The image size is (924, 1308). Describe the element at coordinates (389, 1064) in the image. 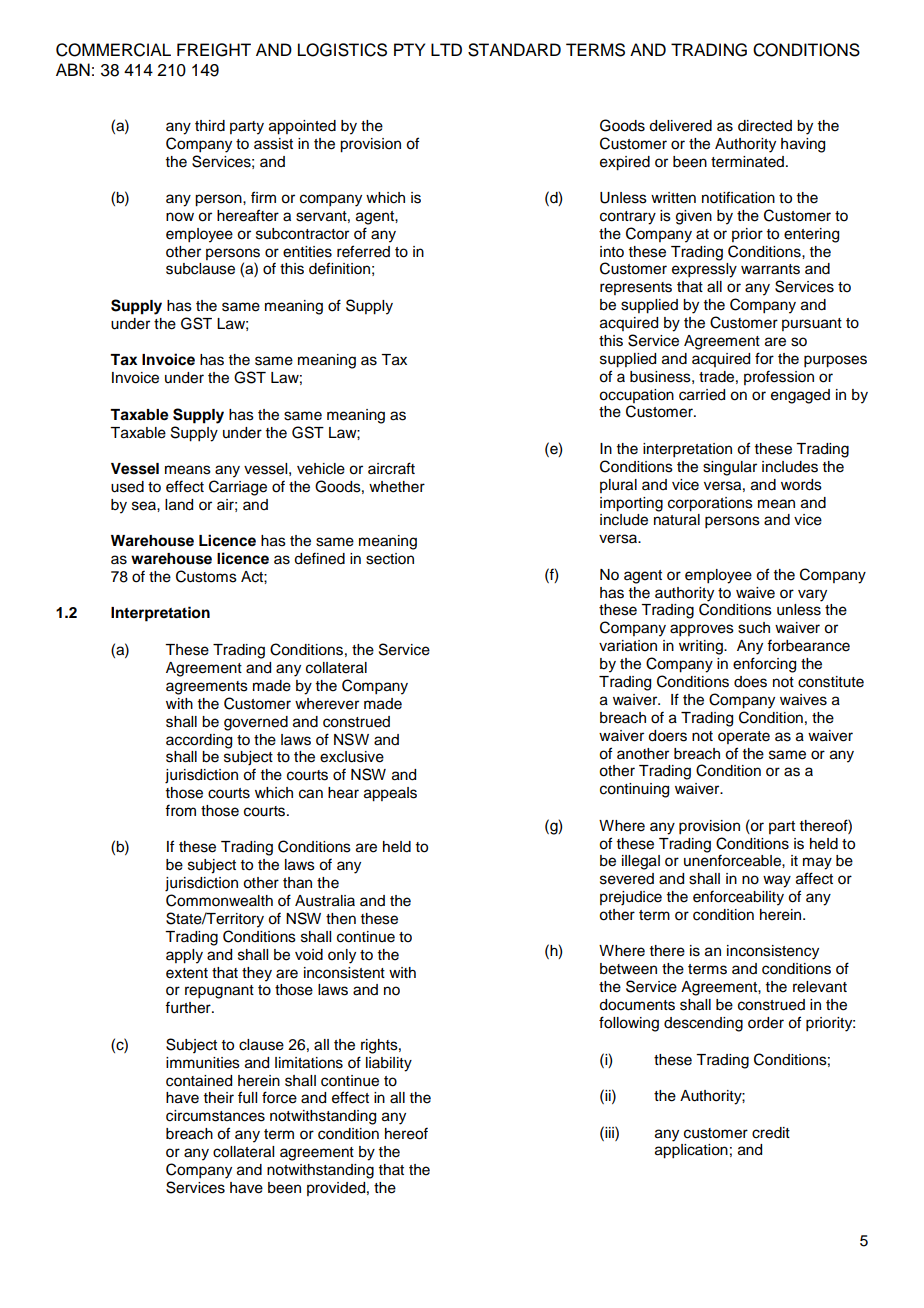

I see `liability` at that location.
